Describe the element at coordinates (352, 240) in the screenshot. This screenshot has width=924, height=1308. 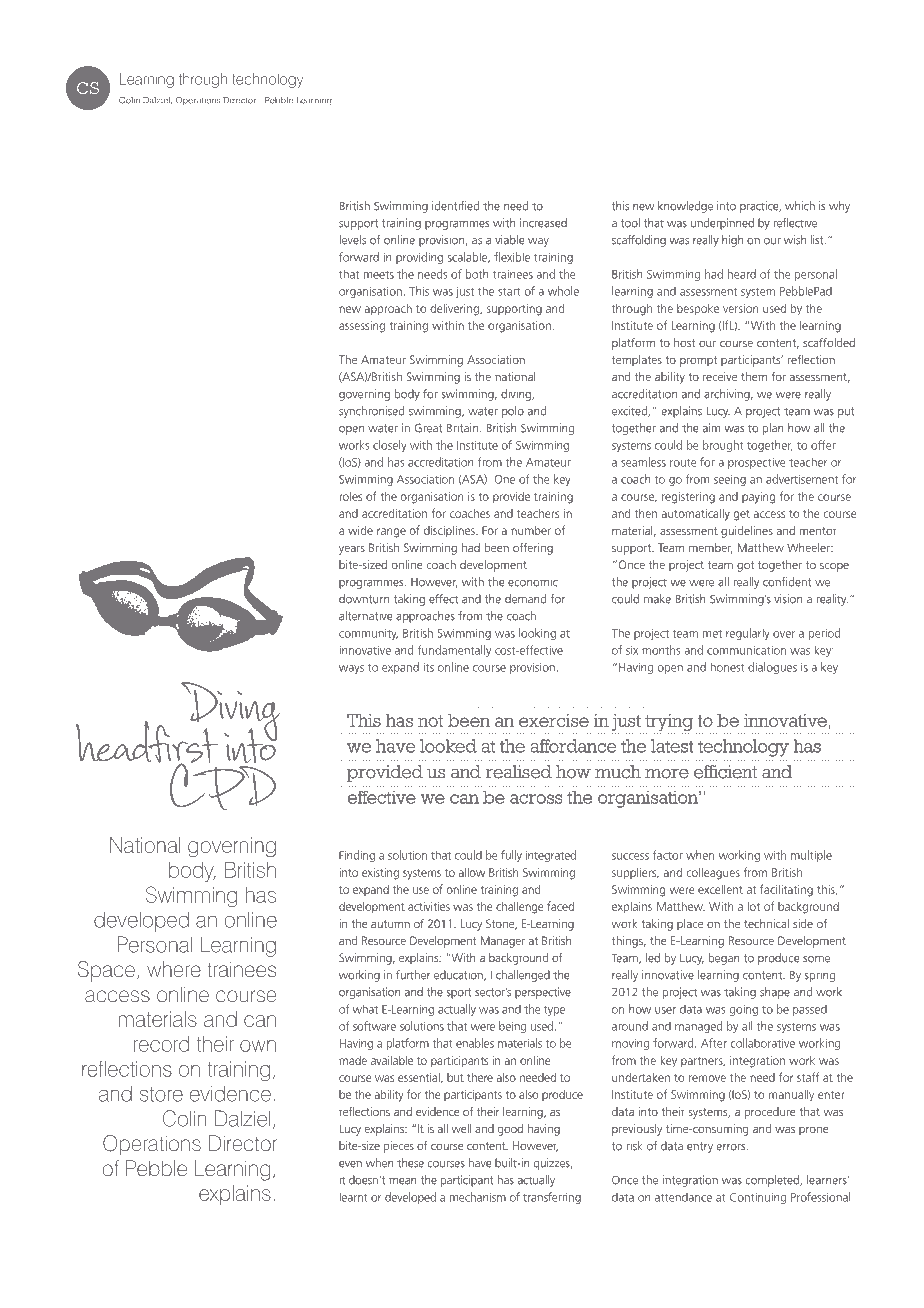
I see `levels` at that location.
